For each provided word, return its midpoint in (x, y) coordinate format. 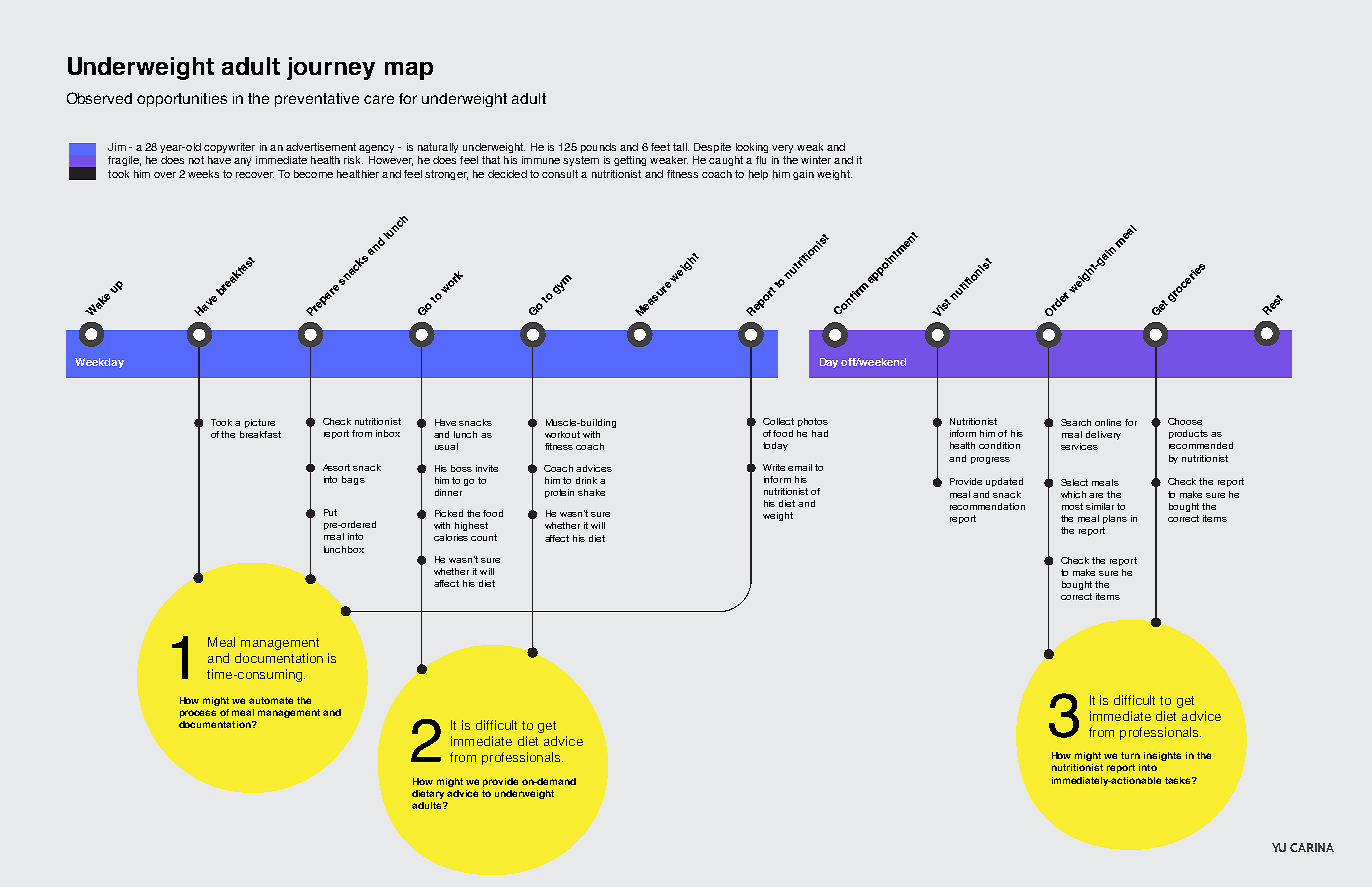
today (775, 446)
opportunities (182, 100)
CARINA (1312, 847)
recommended (1201, 445)
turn (1130, 755)
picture (260, 423)
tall (681, 147)
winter (816, 160)
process (198, 714)
